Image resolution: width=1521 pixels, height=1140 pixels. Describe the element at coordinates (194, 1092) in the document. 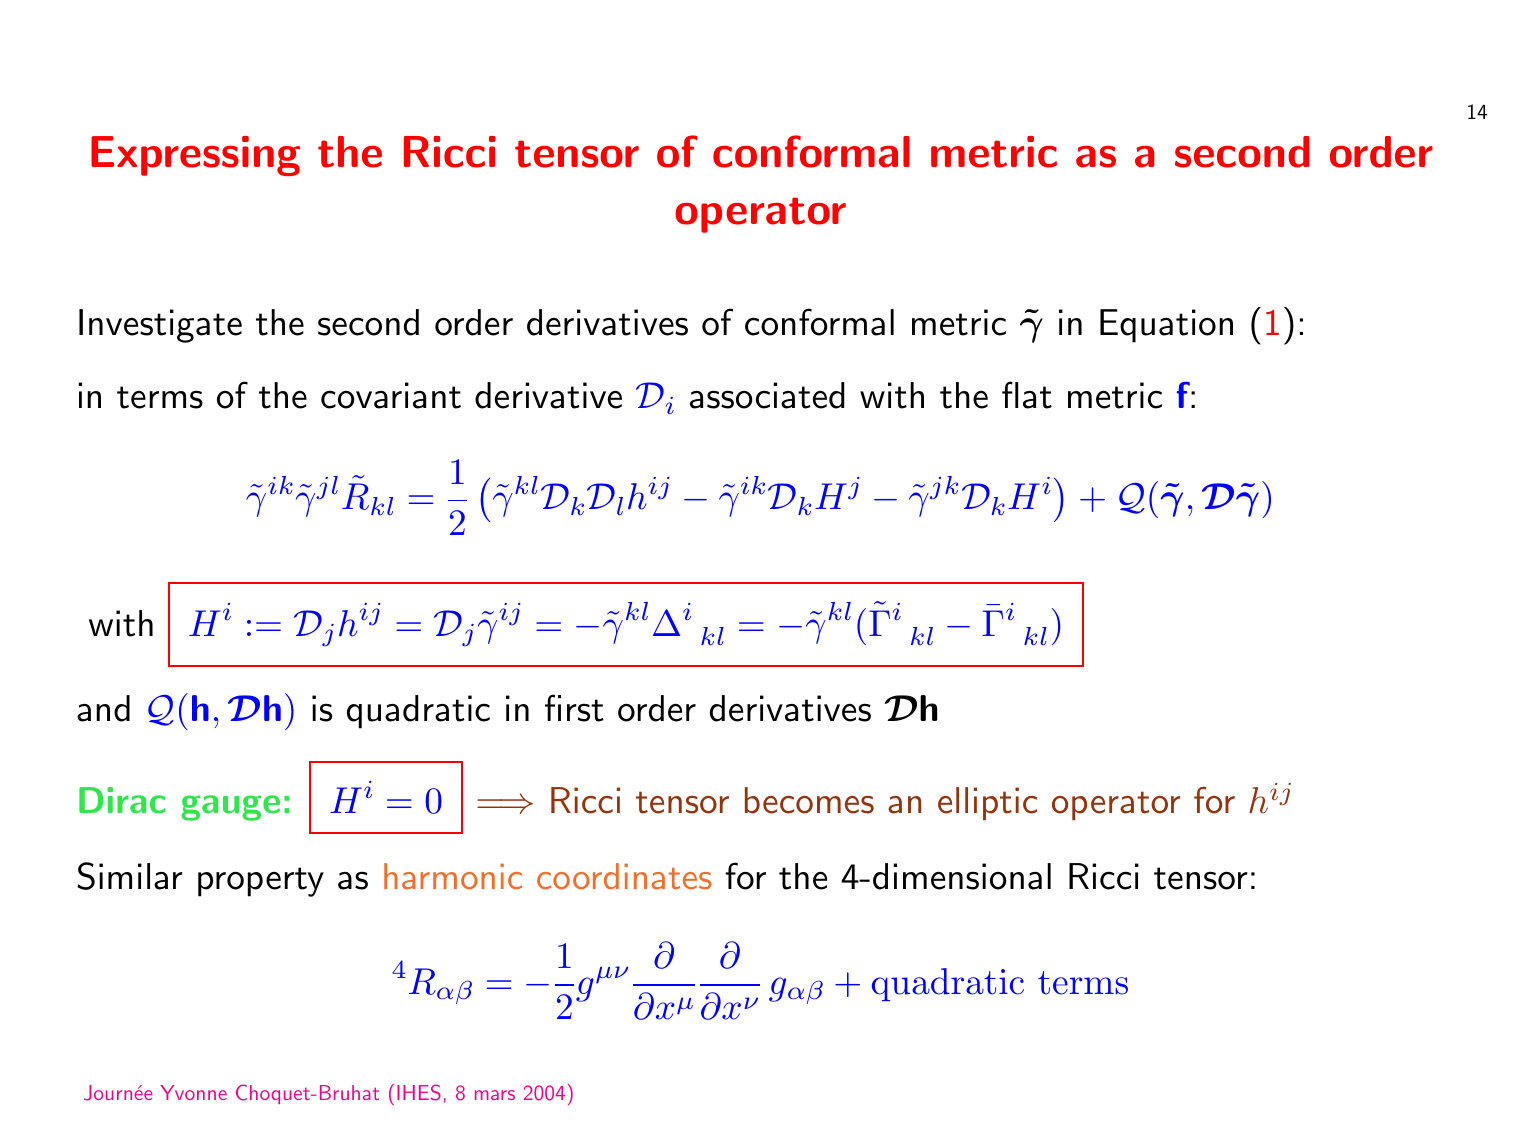

I see `Yvonne` at that location.
